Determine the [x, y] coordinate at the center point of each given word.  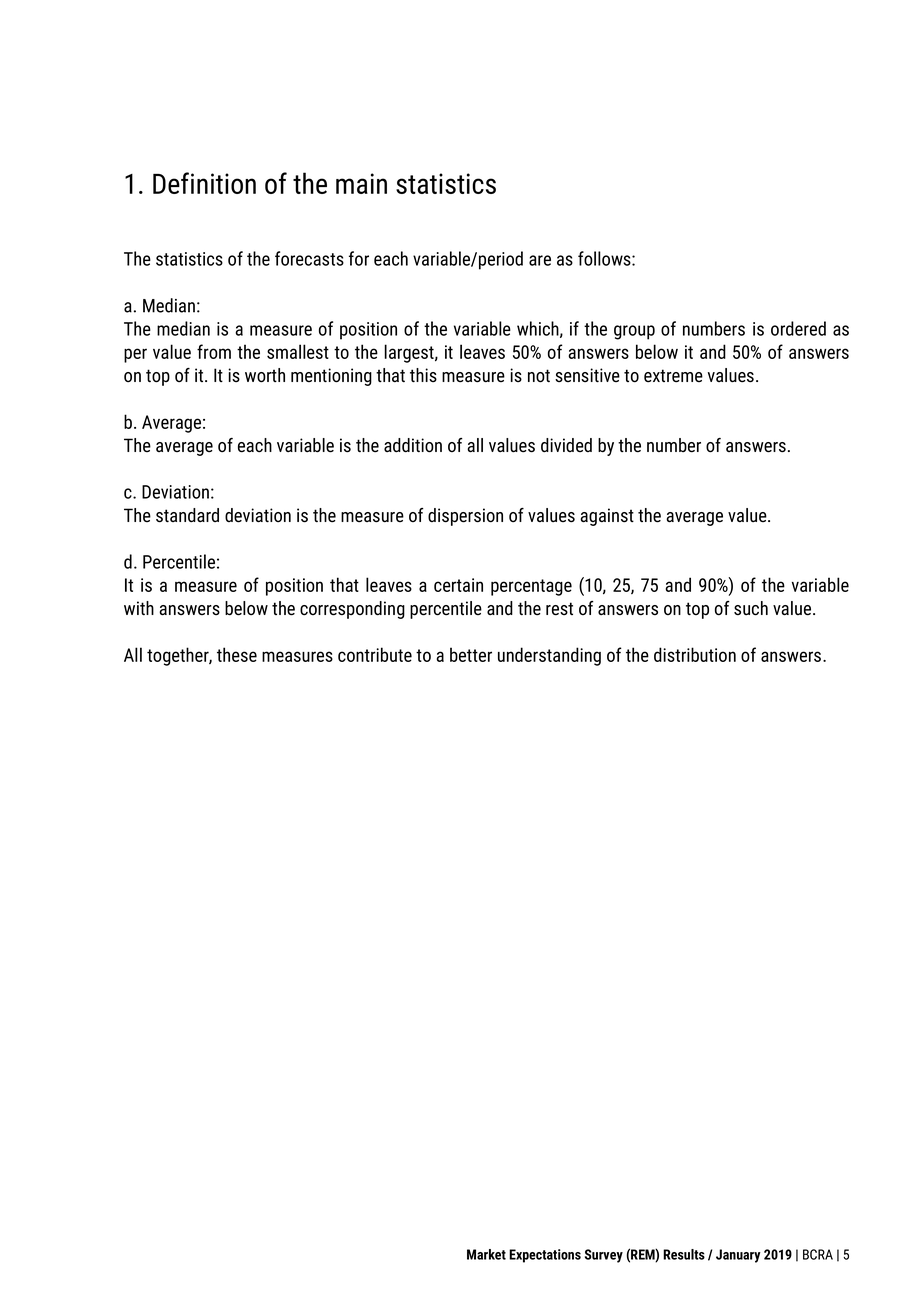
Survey [604, 1256]
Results [684, 1254]
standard [187, 515]
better [471, 654]
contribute [375, 654]
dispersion [465, 517]
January [738, 1256]
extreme [673, 376]
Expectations [545, 1256]
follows [605, 258]
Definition [204, 183]
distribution [695, 654]
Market [486, 1254]
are [540, 260]
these [237, 654]
